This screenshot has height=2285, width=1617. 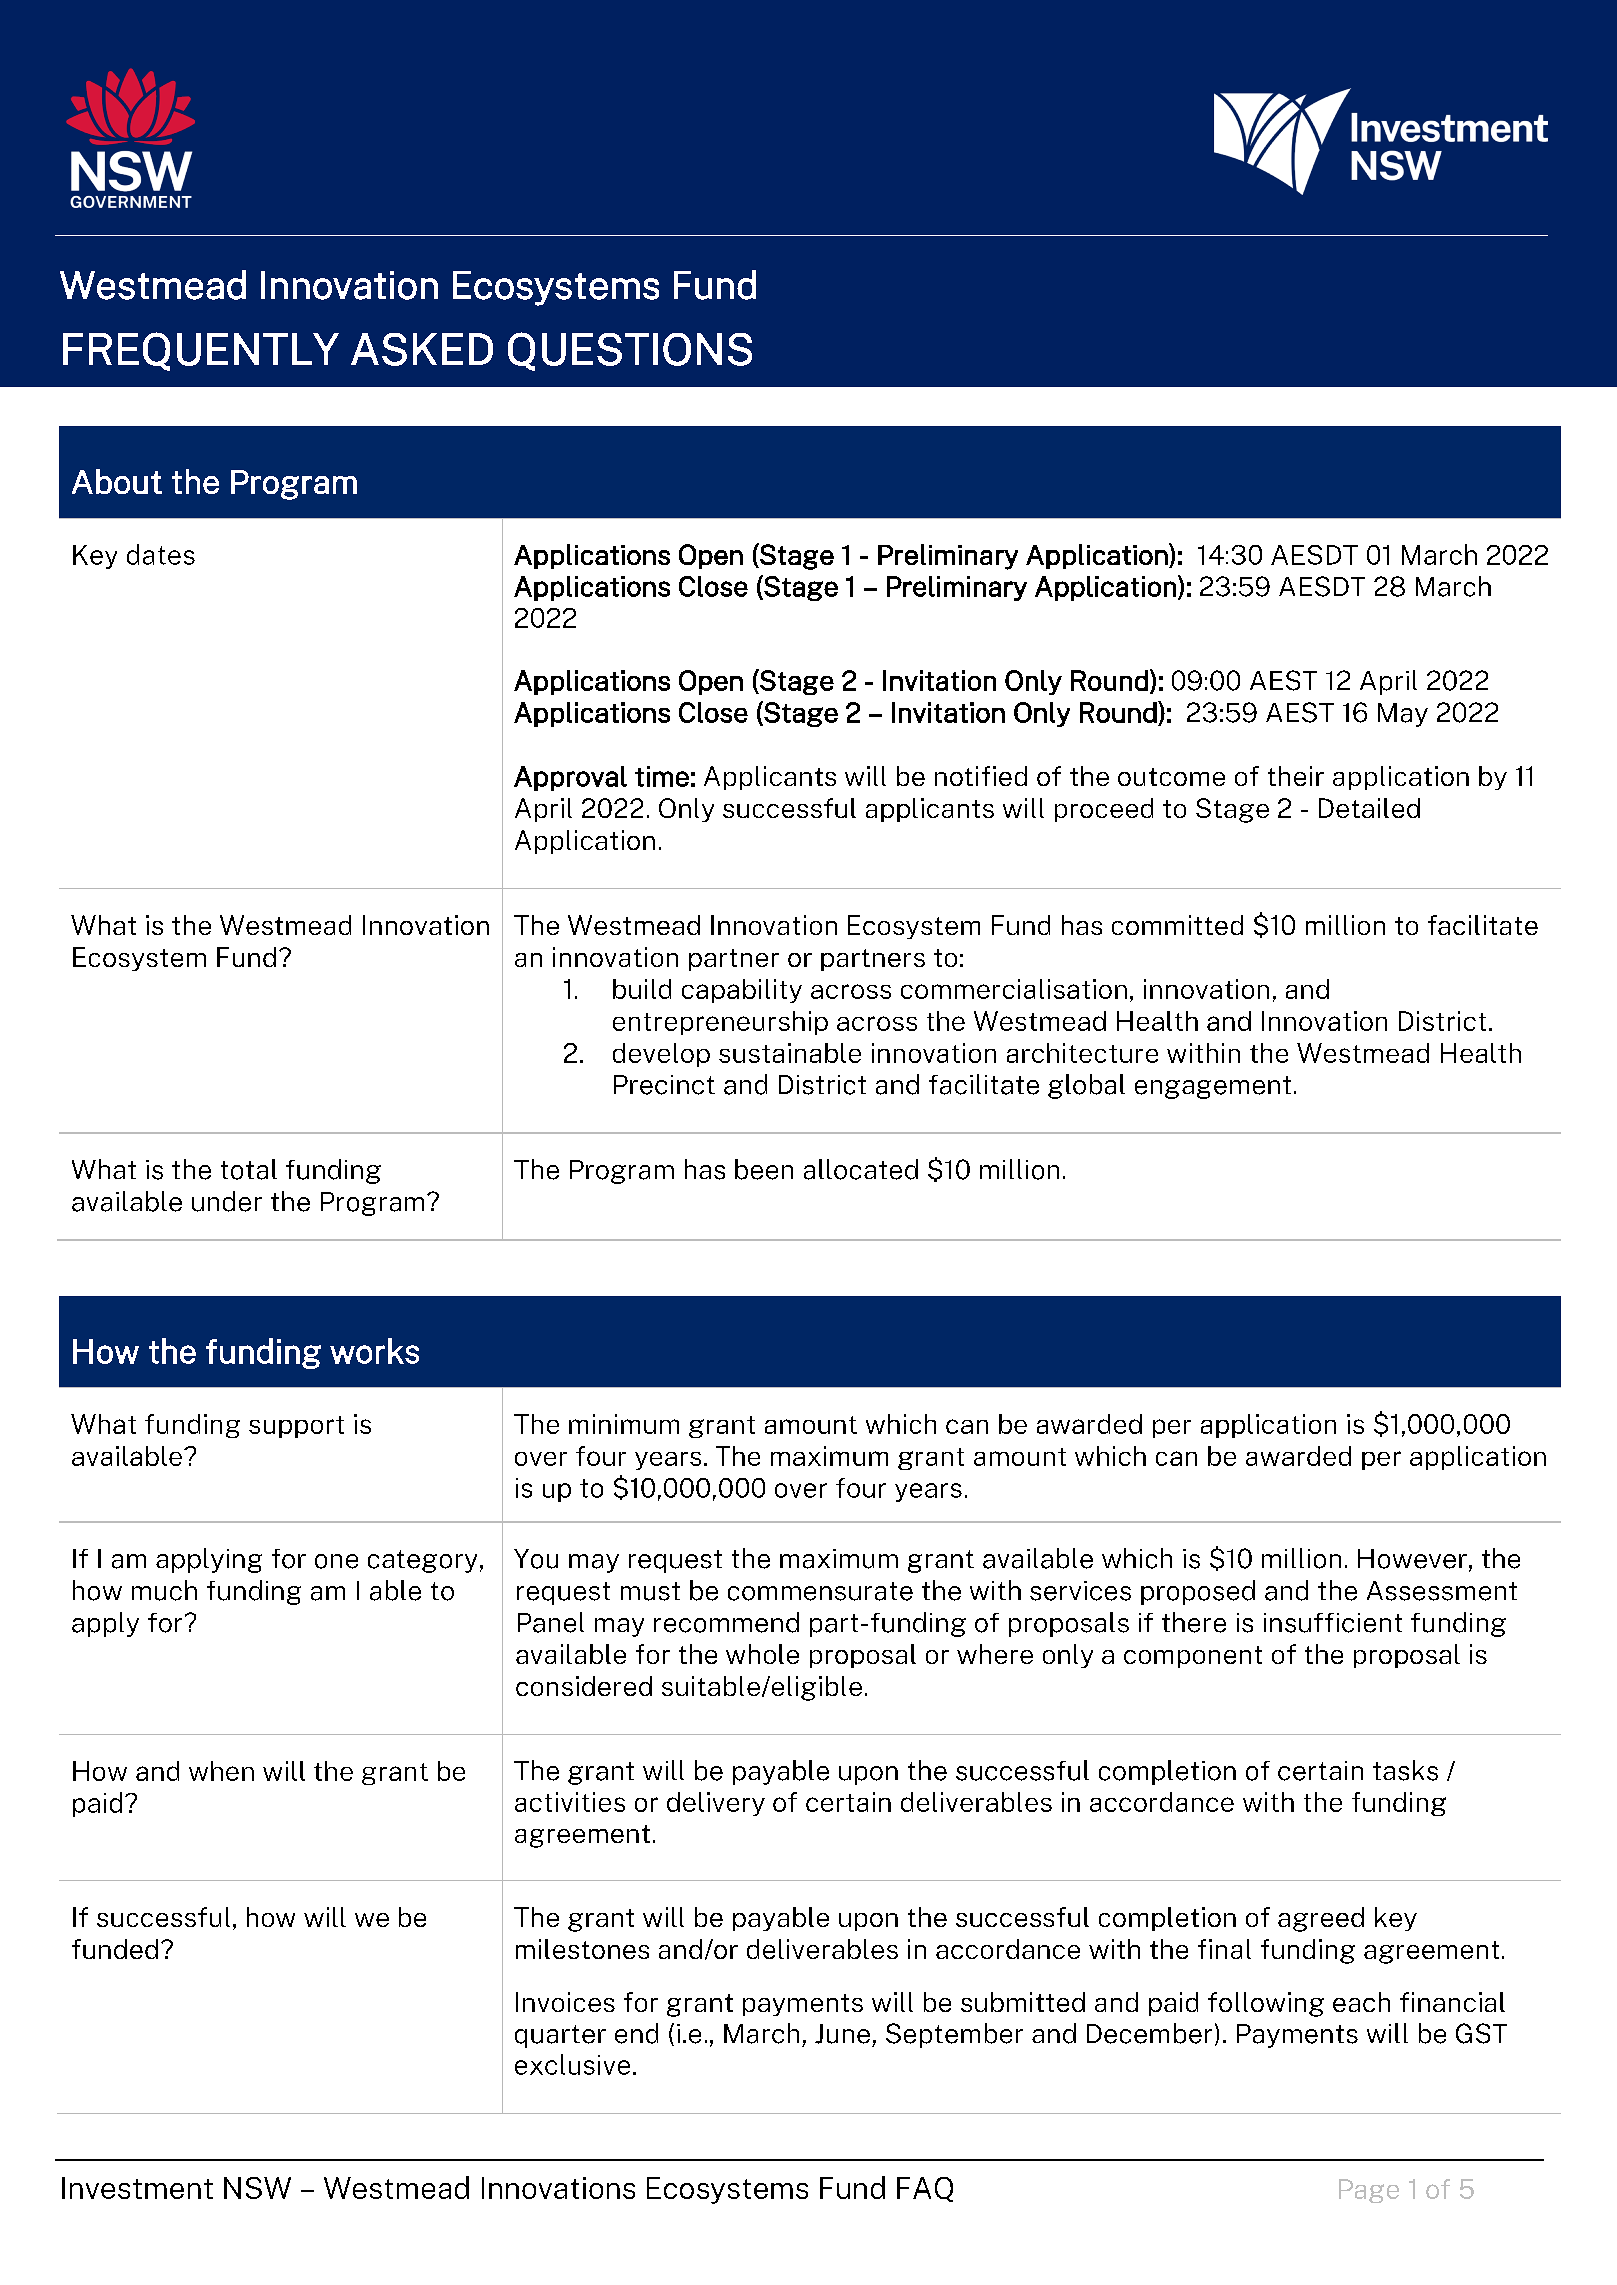 I want to click on minimum, so click(x=624, y=1424).
